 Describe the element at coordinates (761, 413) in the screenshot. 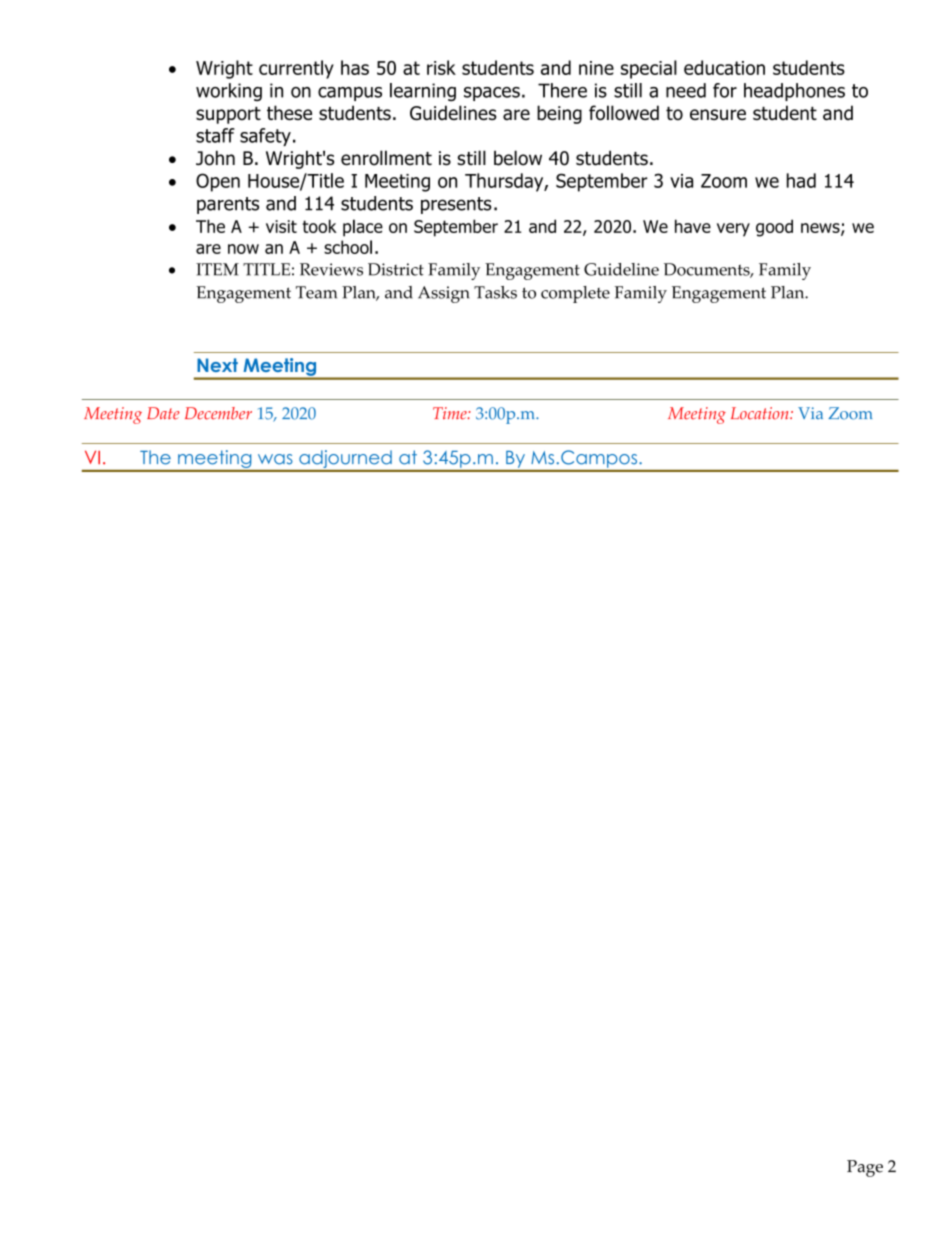

I see `Location` at that location.
